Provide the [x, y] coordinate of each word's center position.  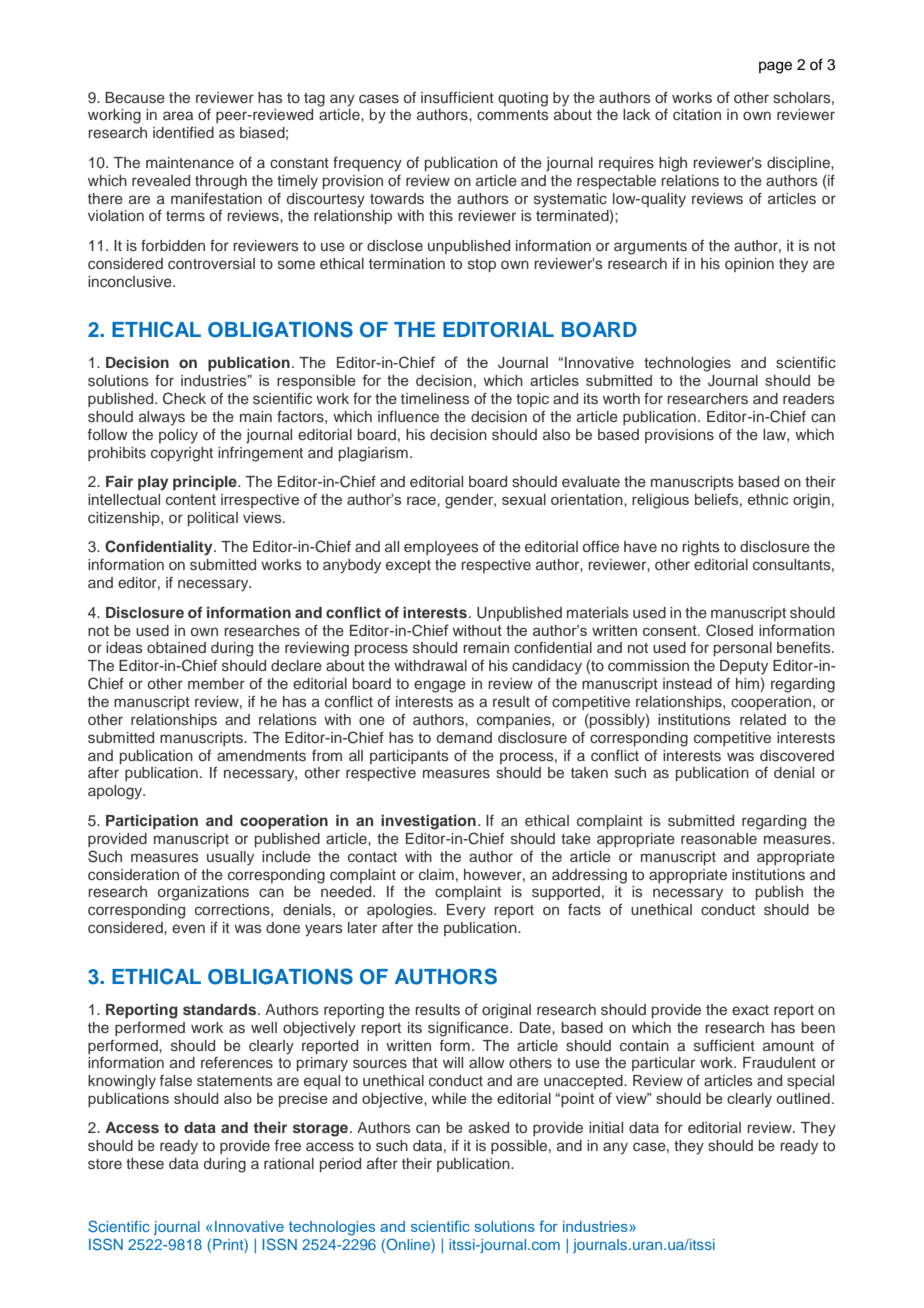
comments [513, 115]
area [178, 115]
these [145, 1163]
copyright [182, 454]
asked [489, 1128]
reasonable [719, 839]
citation [697, 114]
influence [408, 416]
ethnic [768, 499]
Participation [152, 821]
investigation [428, 822]
